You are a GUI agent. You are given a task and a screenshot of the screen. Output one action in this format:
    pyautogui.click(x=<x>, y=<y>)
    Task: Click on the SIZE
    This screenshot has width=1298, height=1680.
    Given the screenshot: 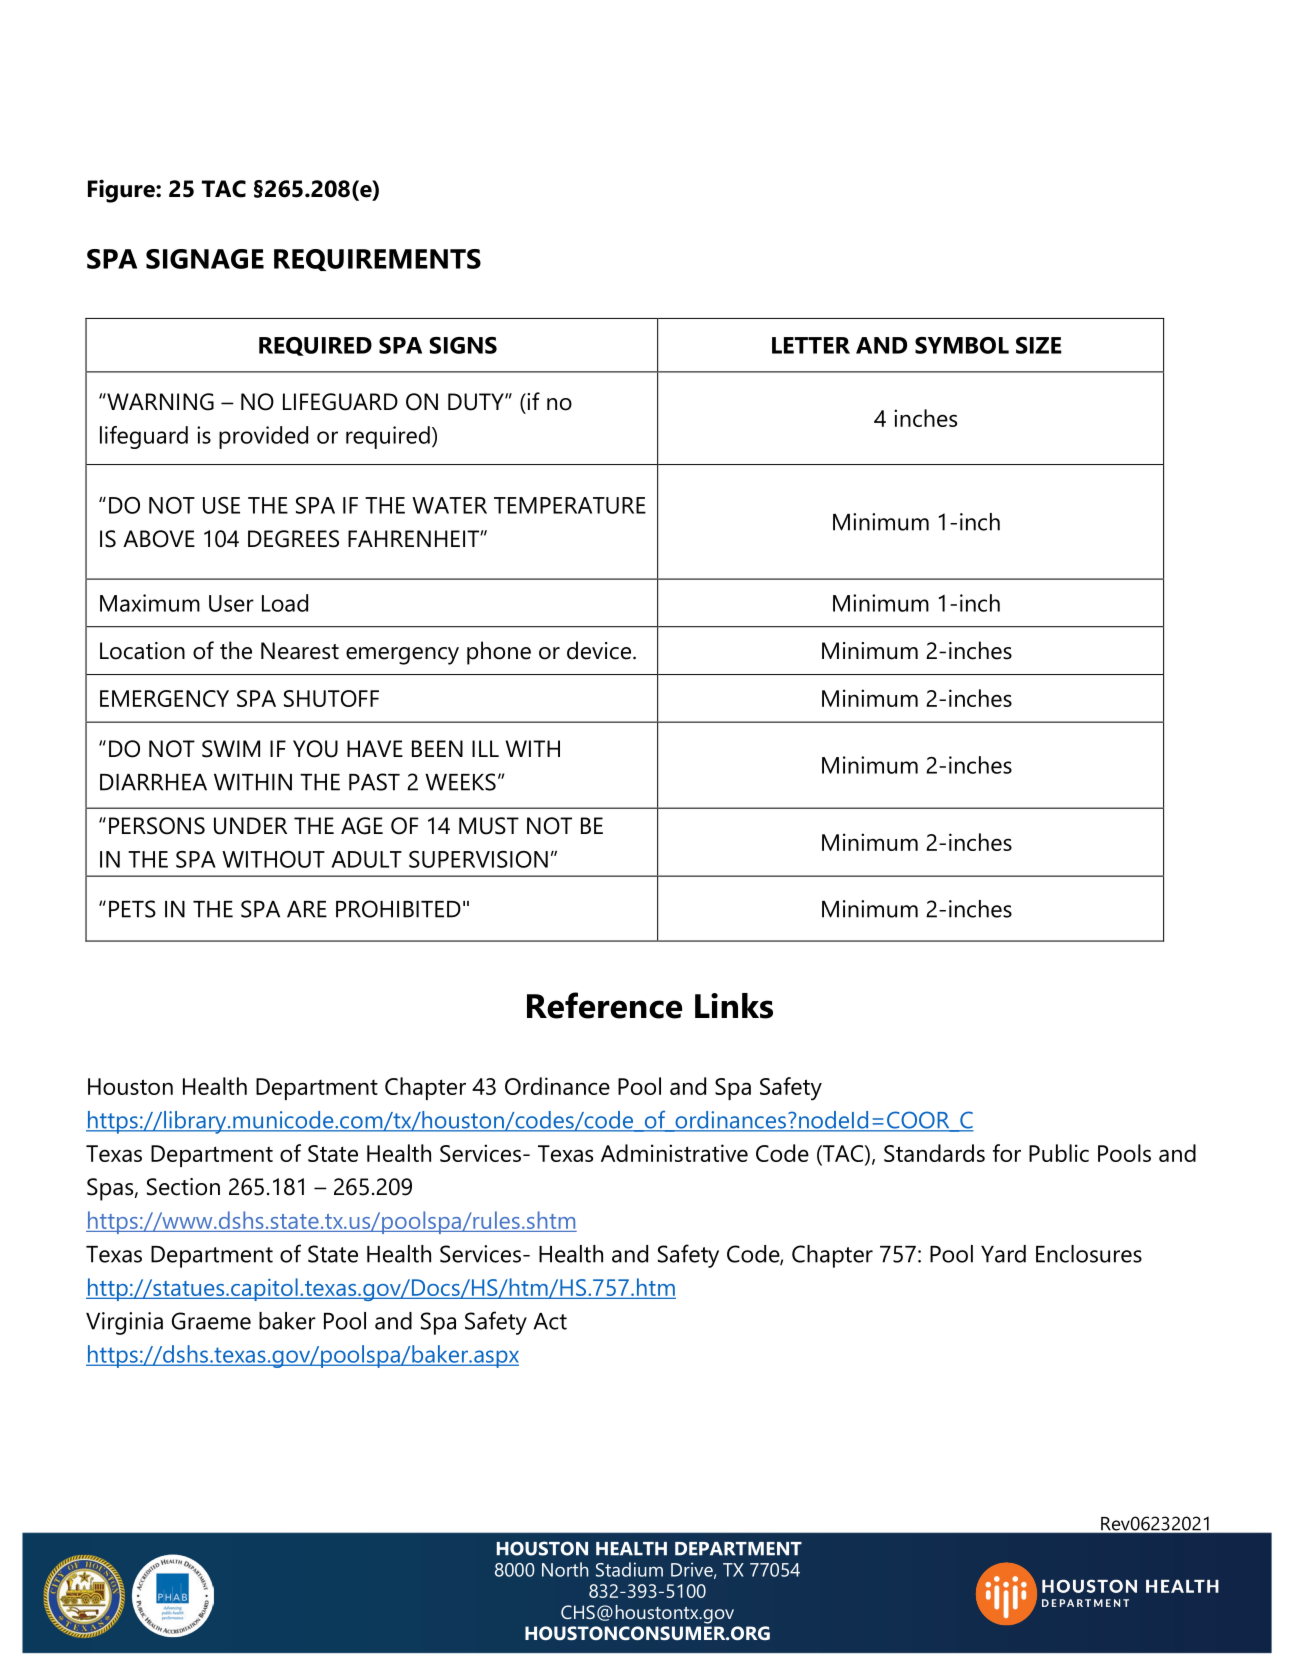 What is the action you would take?
    pyautogui.click(x=1039, y=345)
